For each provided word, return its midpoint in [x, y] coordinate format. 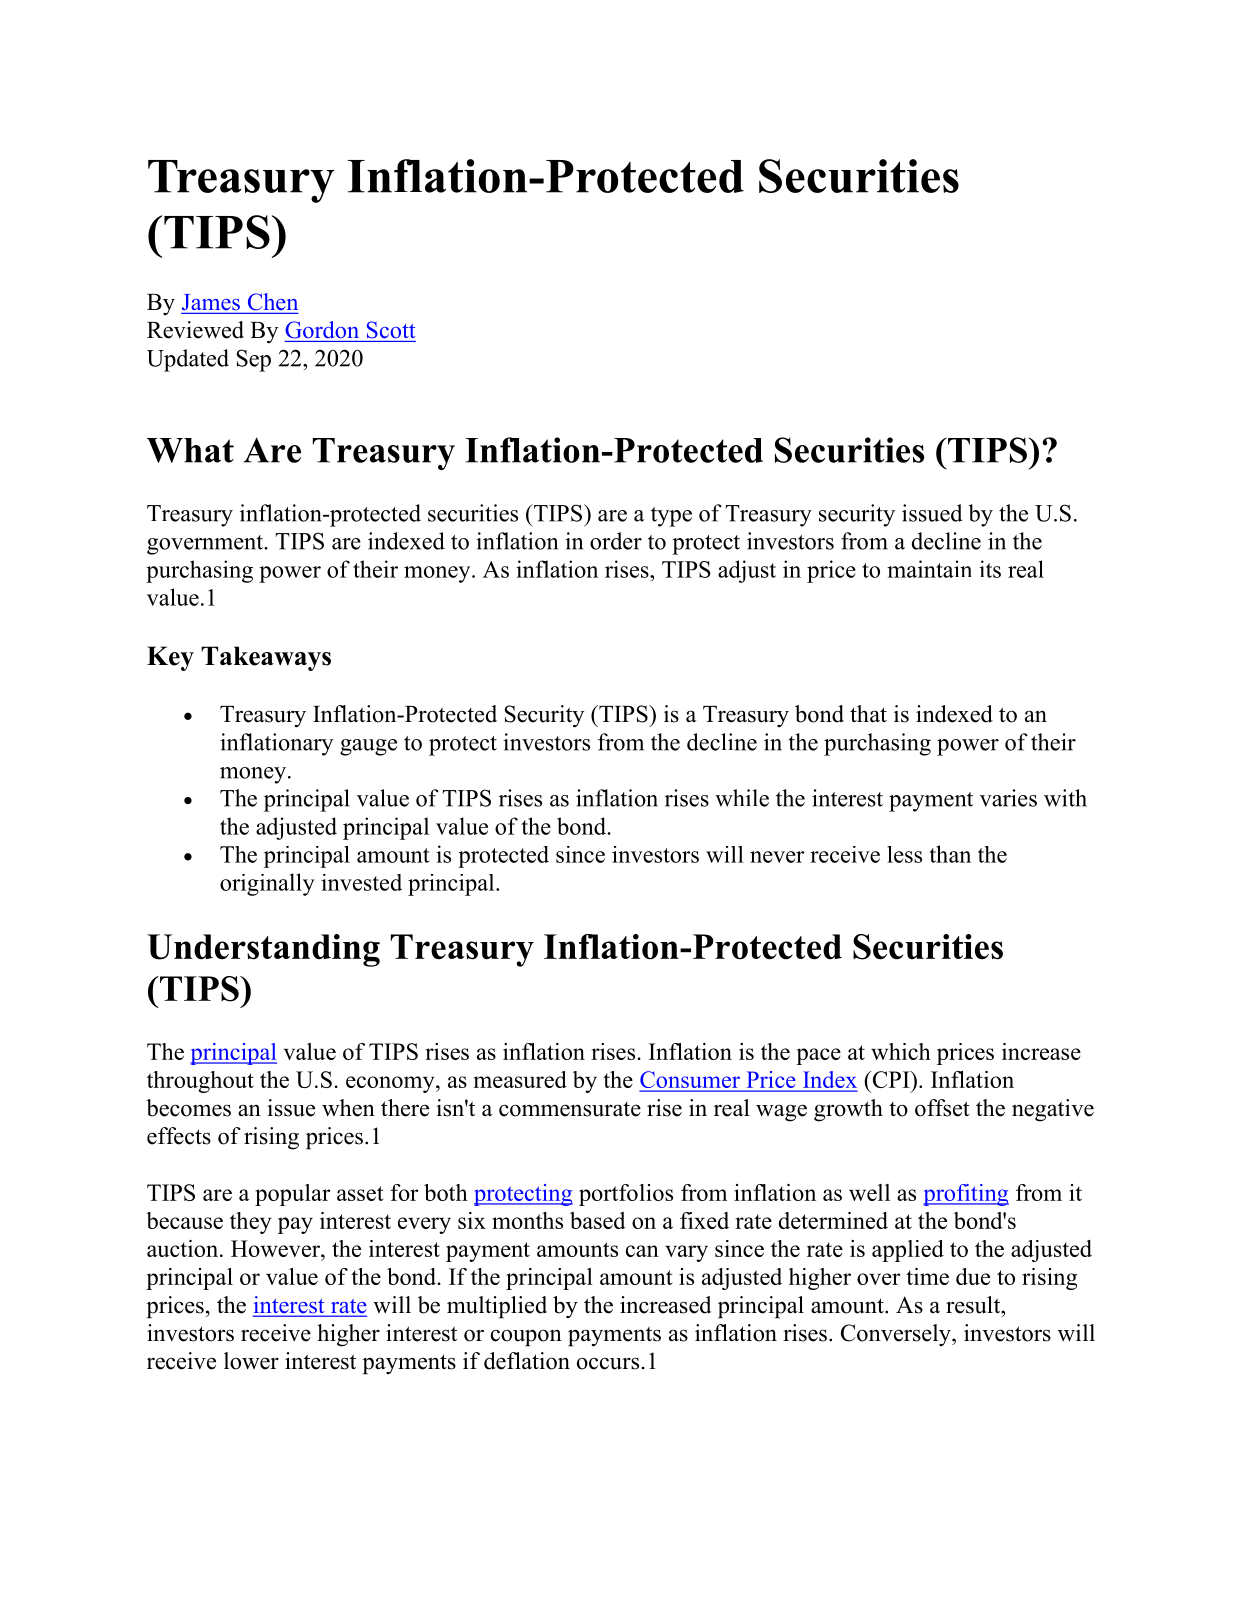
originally [267, 884]
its [990, 569]
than [950, 854]
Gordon [322, 330]
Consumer [691, 1081]
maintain [929, 569]
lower [251, 1361]
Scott [391, 330]
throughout [200, 1082]
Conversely [897, 1335]
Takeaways [266, 658]
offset [942, 1108]
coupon [526, 1338]
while [742, 798]
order [616, 541]
